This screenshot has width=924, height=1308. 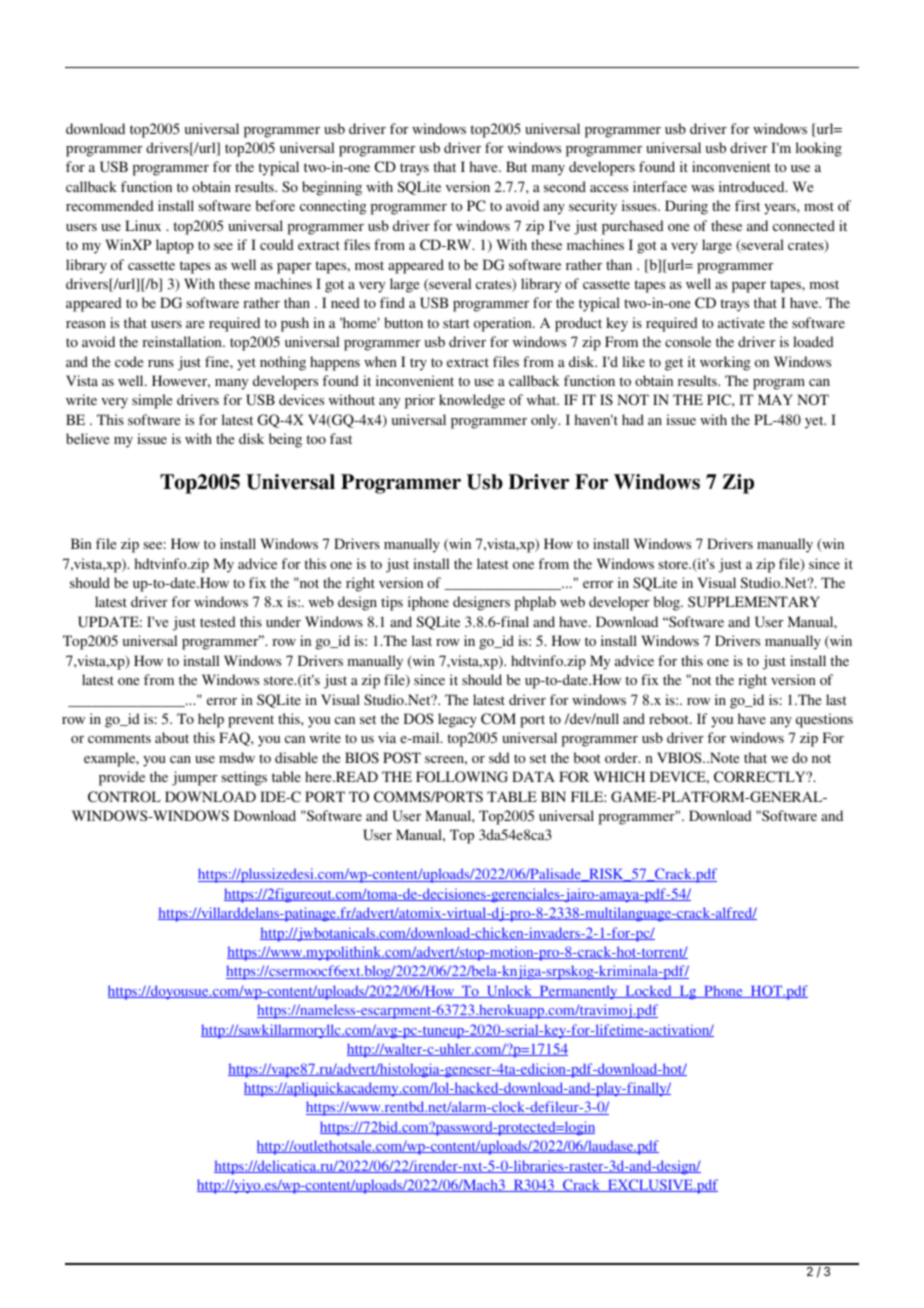 What do you see at coordinates (633, 419) in the screenshot?
I see `had` at bounding box center [633, 419].
